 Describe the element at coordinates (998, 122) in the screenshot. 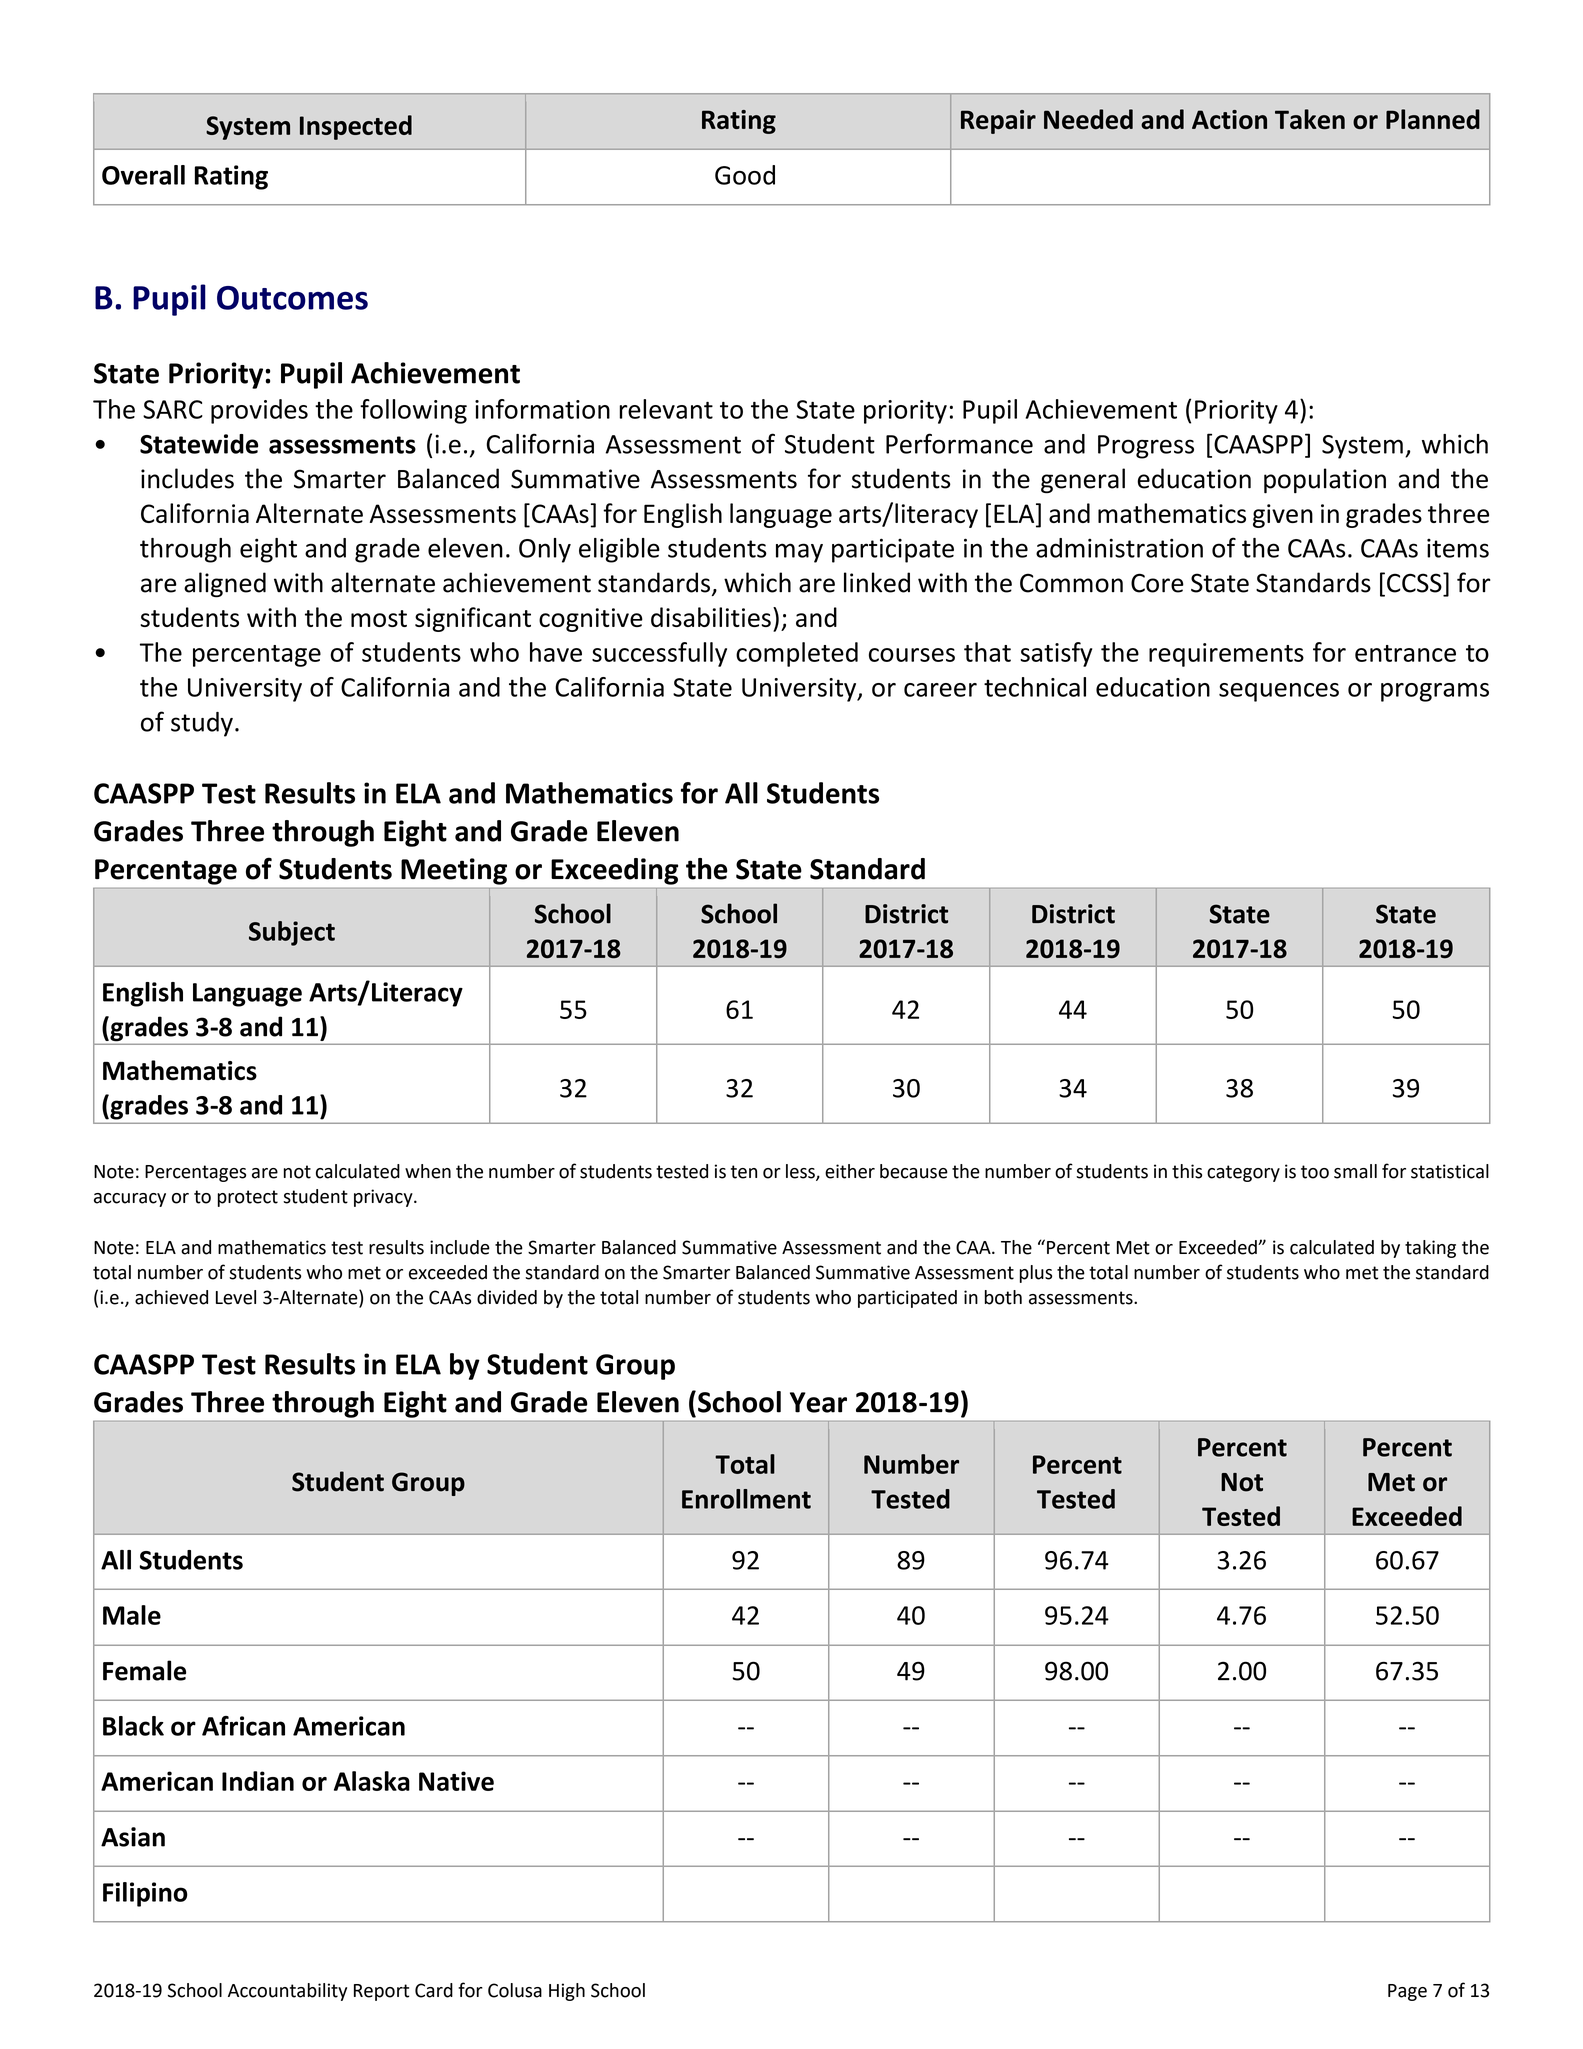

I see `Repair` at that location.
